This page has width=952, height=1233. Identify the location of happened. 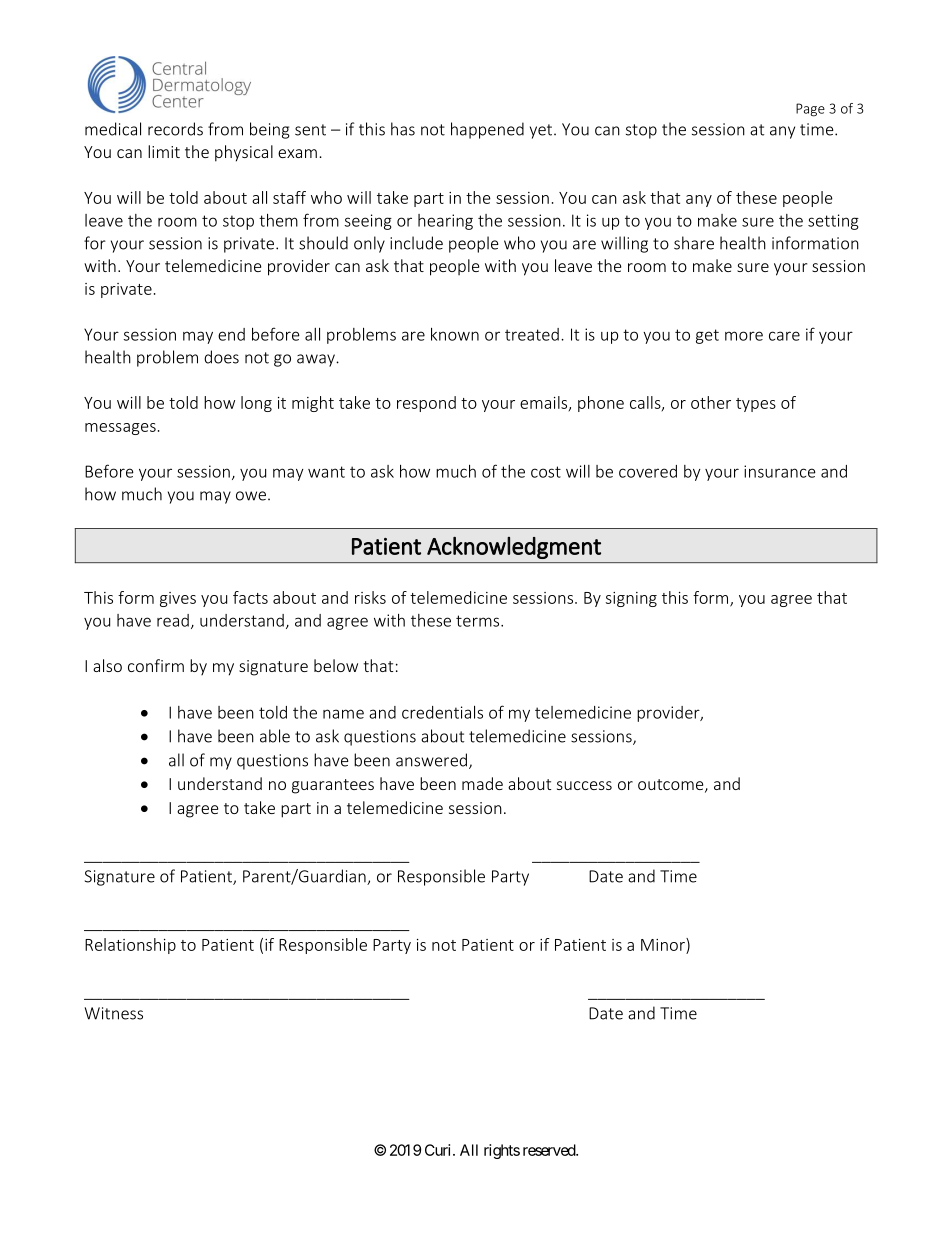
(487, 130).
